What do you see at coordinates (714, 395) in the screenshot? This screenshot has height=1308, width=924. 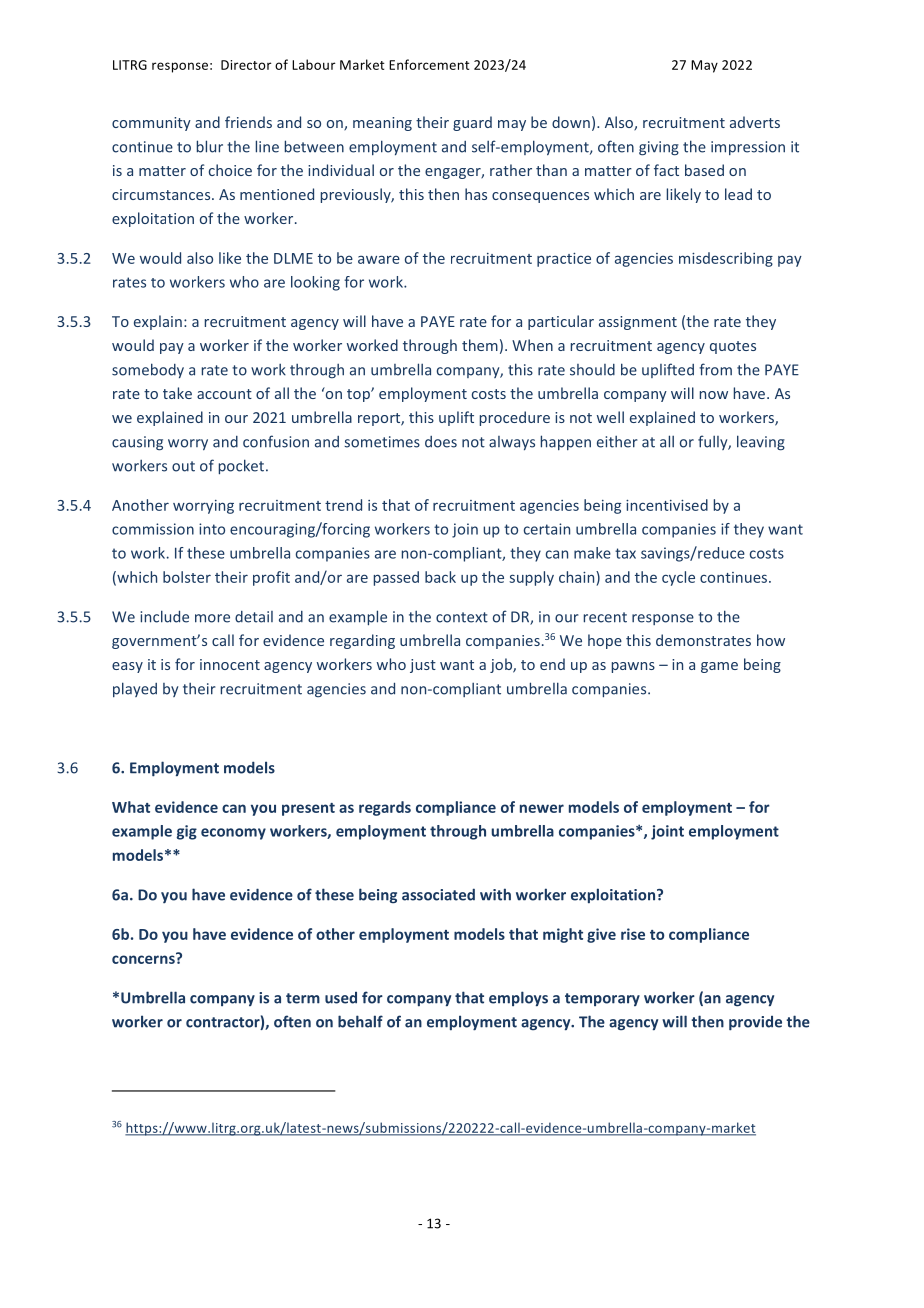 I see `now` at bounding box center [714, 395].
